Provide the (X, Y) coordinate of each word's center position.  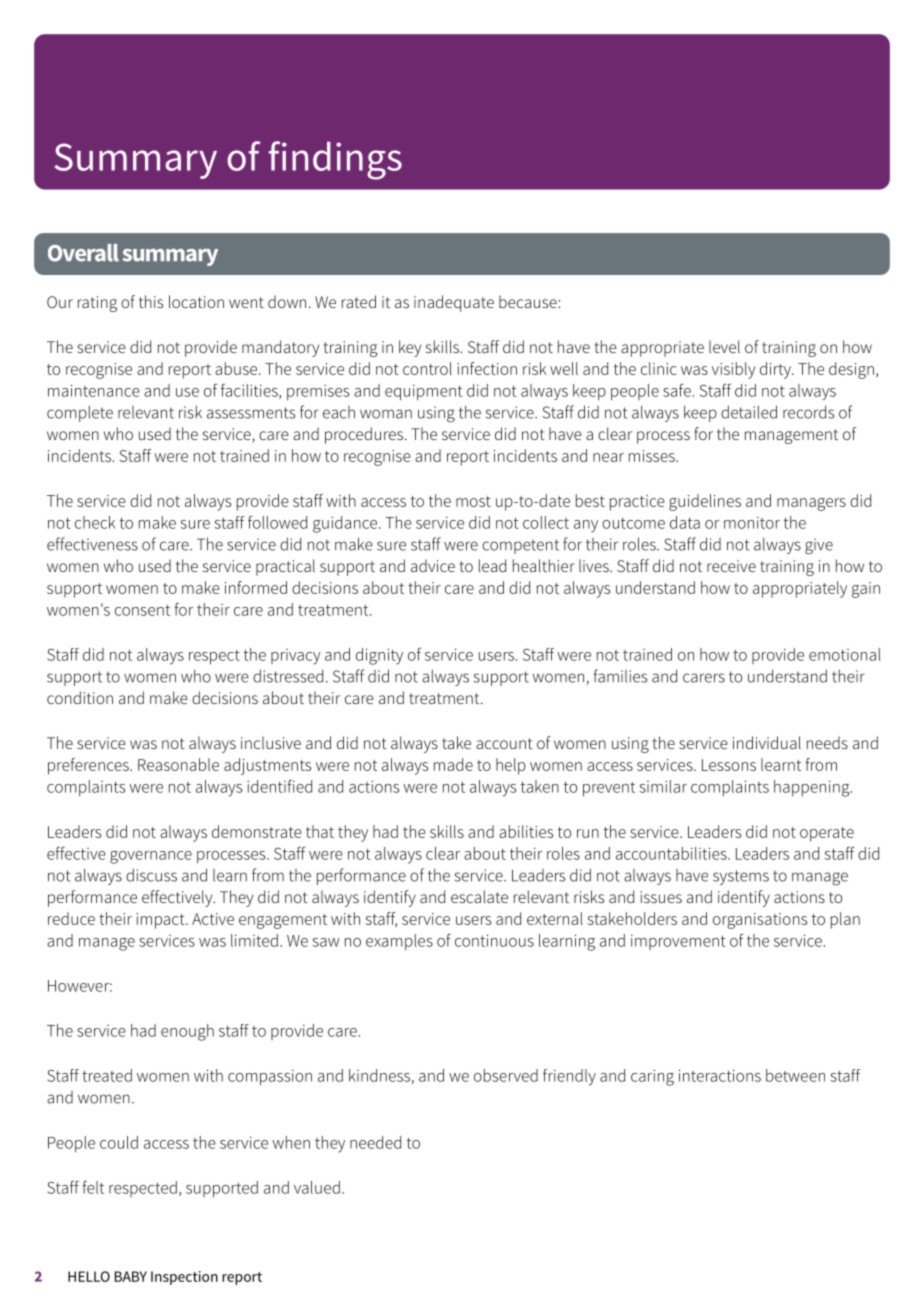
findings (335, 160)
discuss (151, 875)
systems (741, 877)
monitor (752, 523)
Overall (83, 253)
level (724, 346)
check (95, 522)
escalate (479, 896)
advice (433, 565)
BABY (131, 1276)
